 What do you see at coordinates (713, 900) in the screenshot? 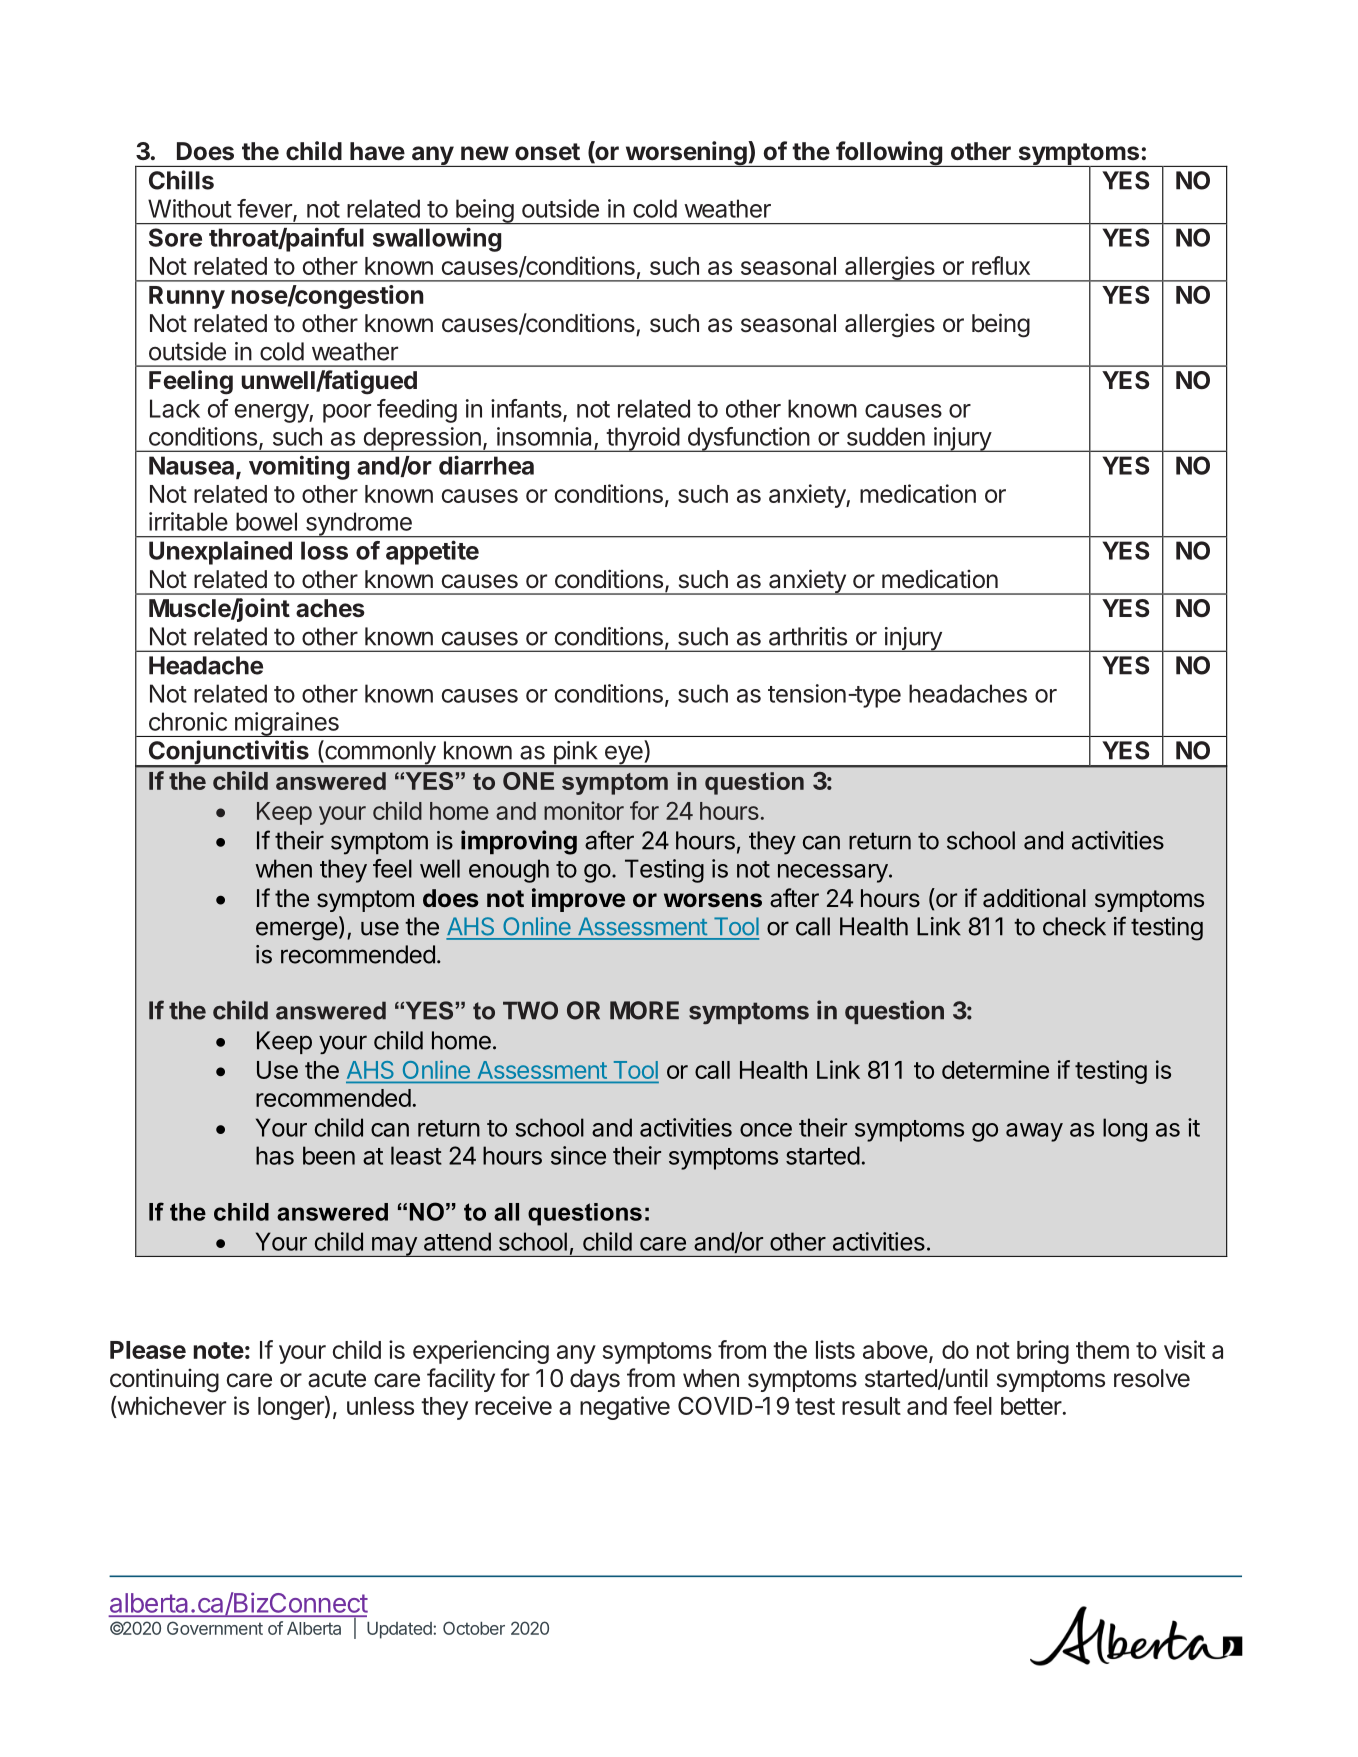
I see `worsens` at bounding box center [713, 900].
